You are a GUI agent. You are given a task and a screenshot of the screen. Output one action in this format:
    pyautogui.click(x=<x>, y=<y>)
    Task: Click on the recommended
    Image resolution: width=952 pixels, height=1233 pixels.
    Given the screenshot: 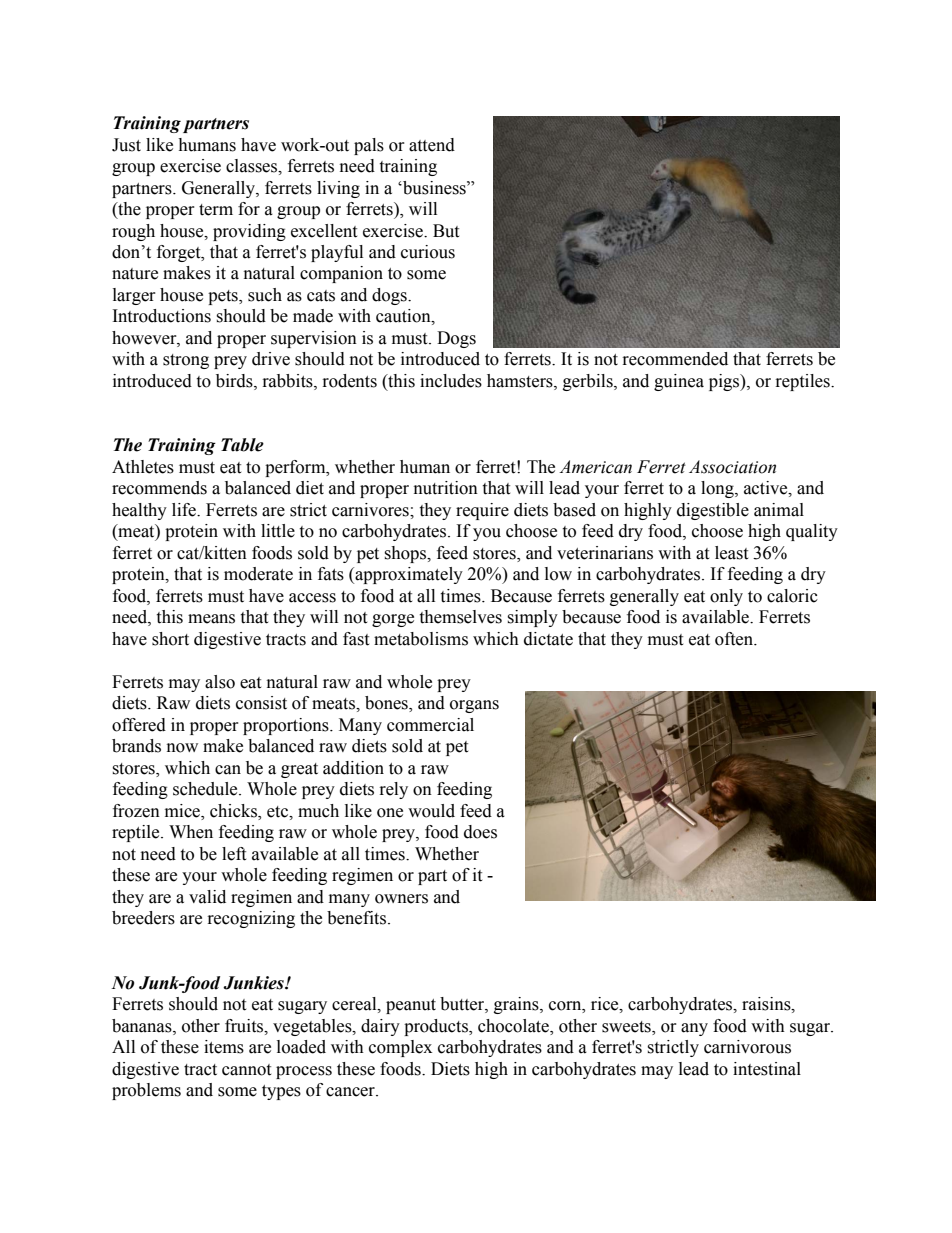 What is the action you would take?
    pyautogui.click(x=675, y=359)
